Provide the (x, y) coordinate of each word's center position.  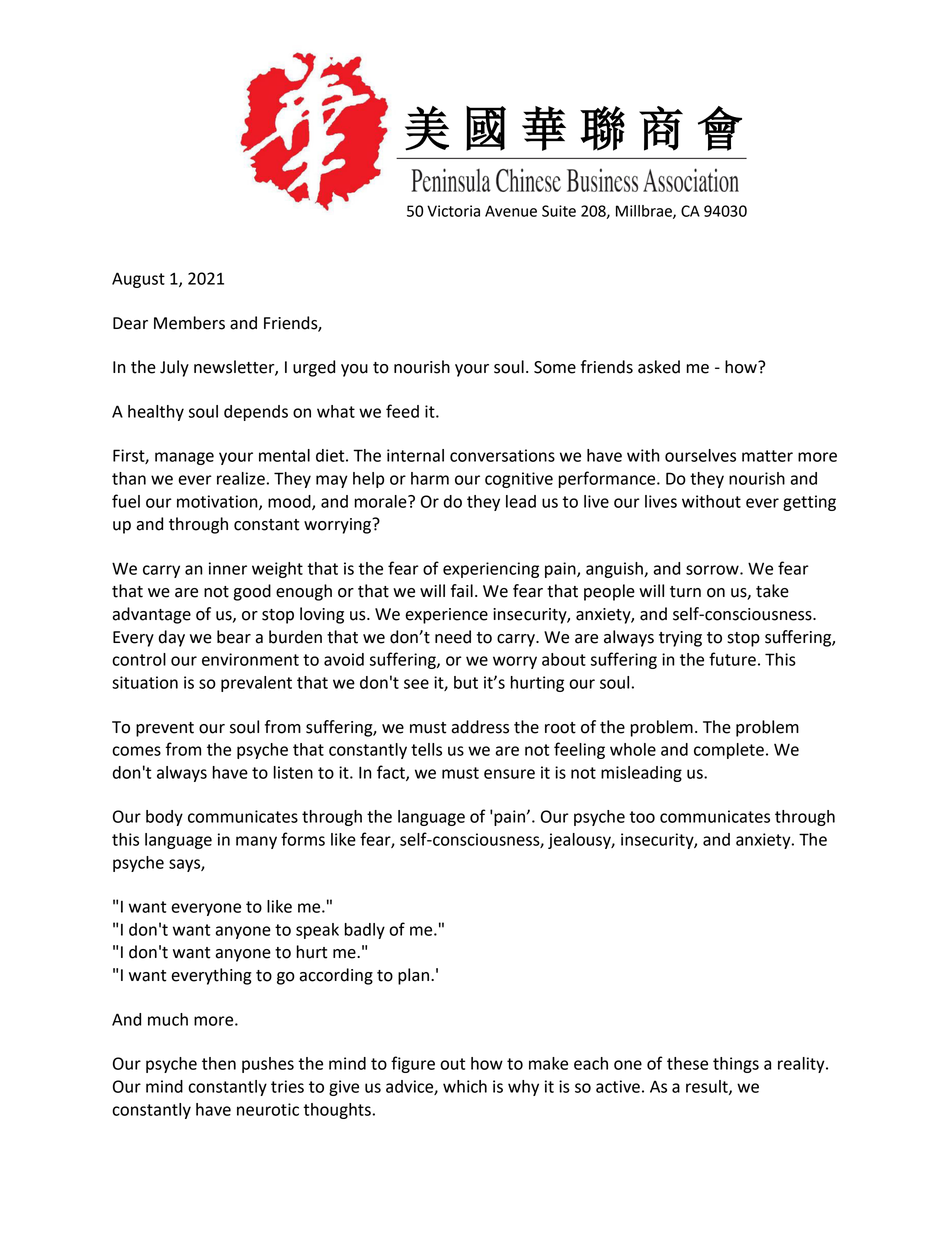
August (138, 280)
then (219, 1063)
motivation (218, 502)
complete (729, 751)
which (465, 1086)
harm (430, 478)
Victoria (453, 211)
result (708, 1087)
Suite (559, 211)
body (164, 818)
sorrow (713, 570)
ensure (509, 774)
